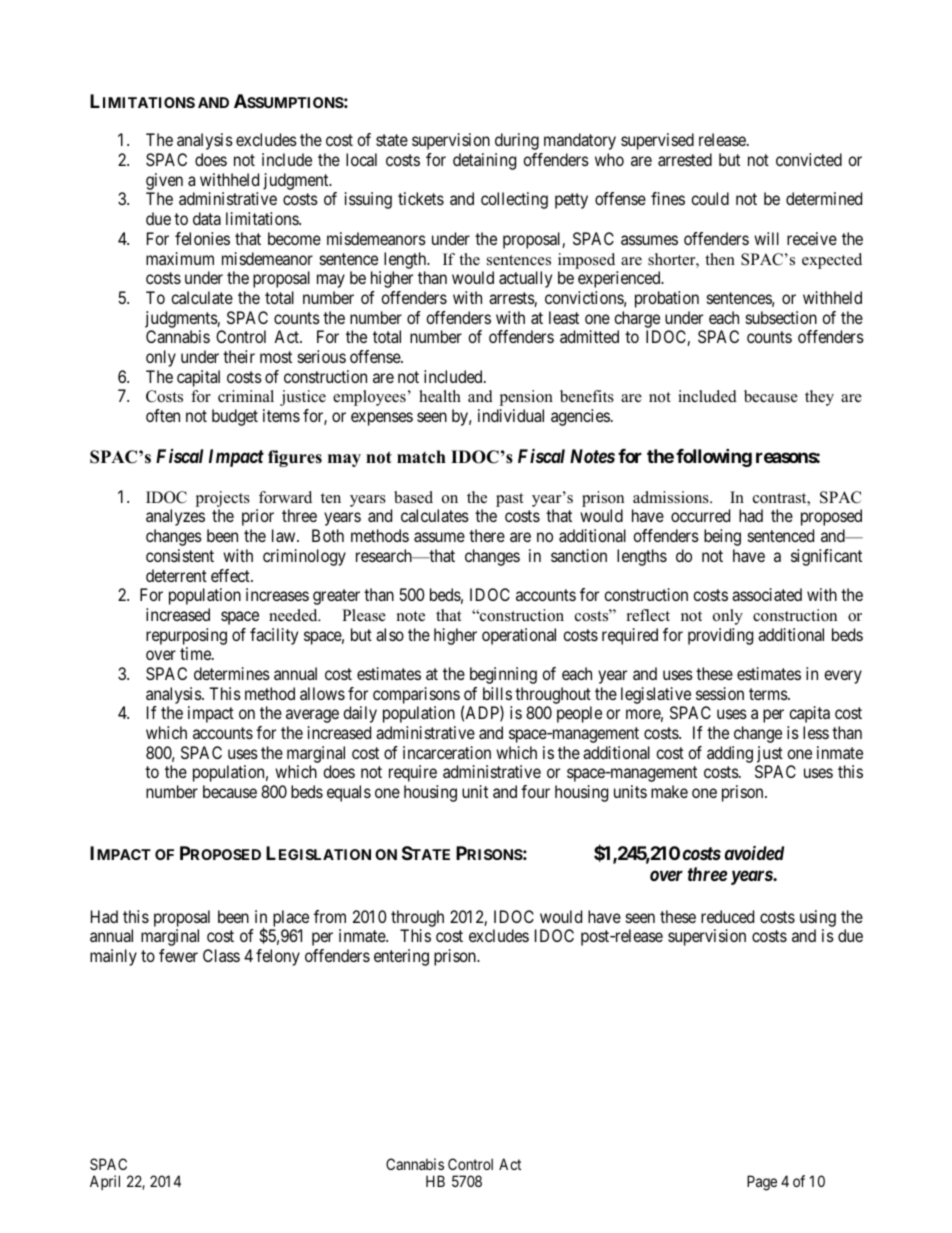 The height and width of the screenshot is (1233, 952). I want to click on past, so click(509, 500).
